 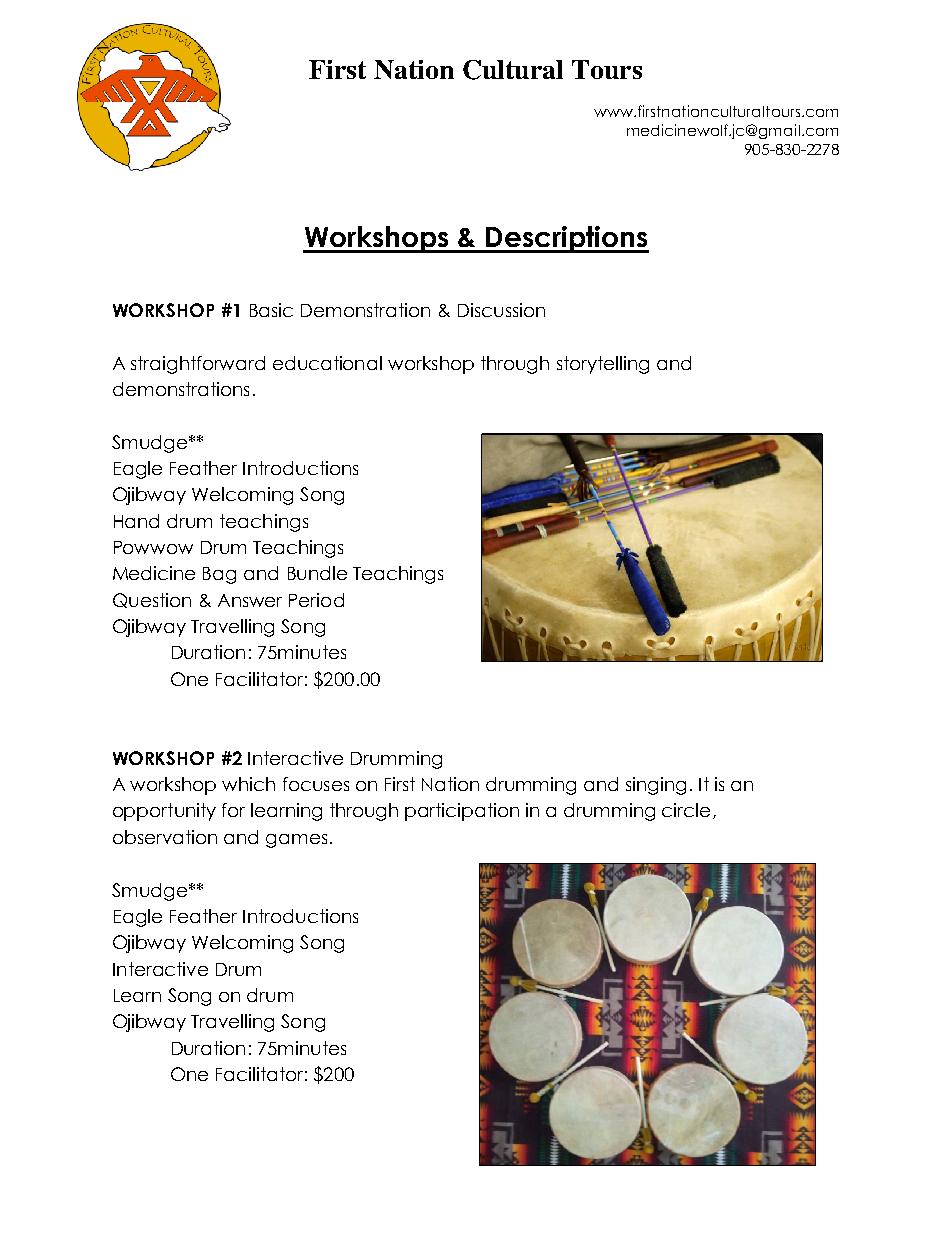 I want to click on focuses, so click(x=316, y=784).
